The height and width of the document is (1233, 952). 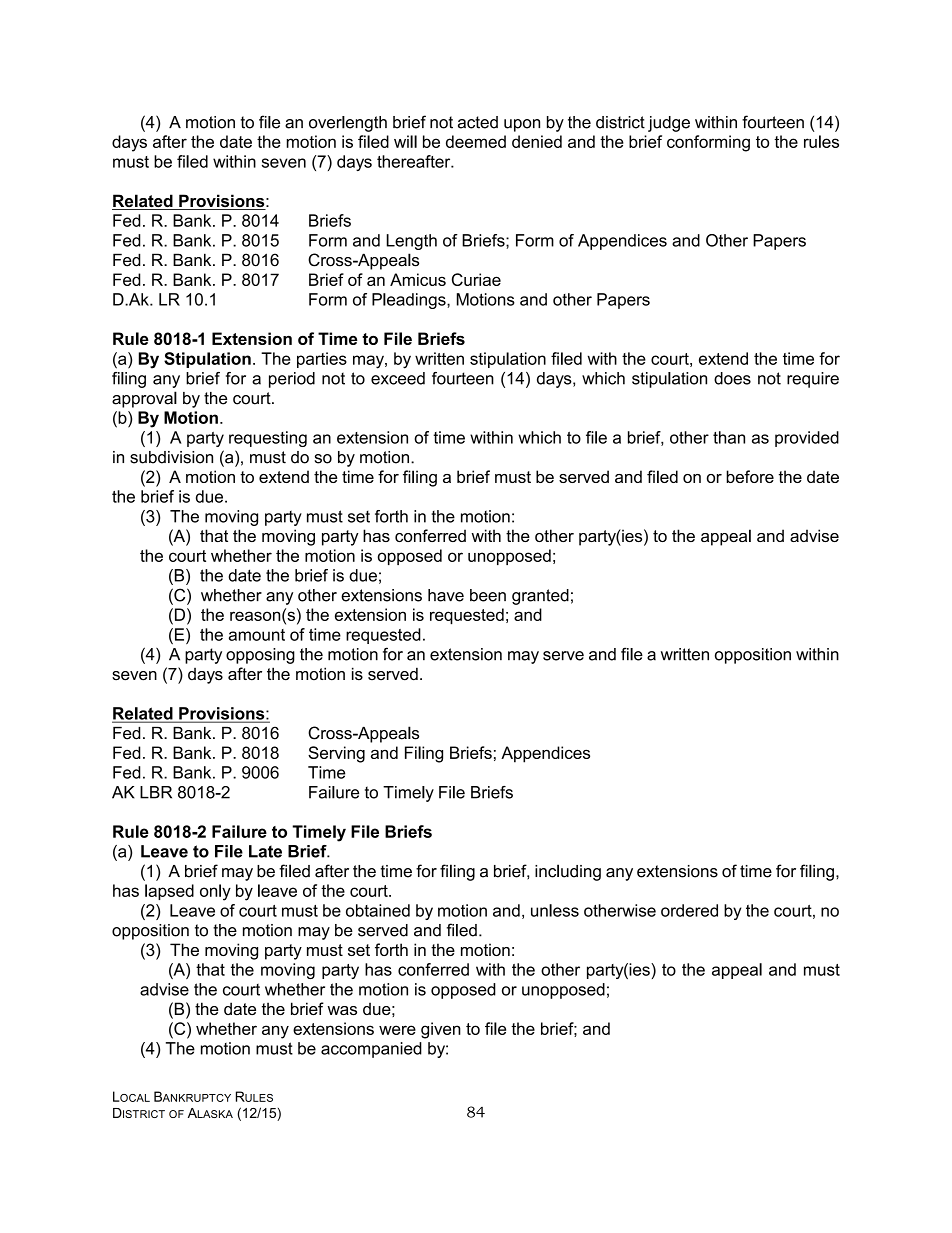 I want to click on will, so click(x=405, y=141).
